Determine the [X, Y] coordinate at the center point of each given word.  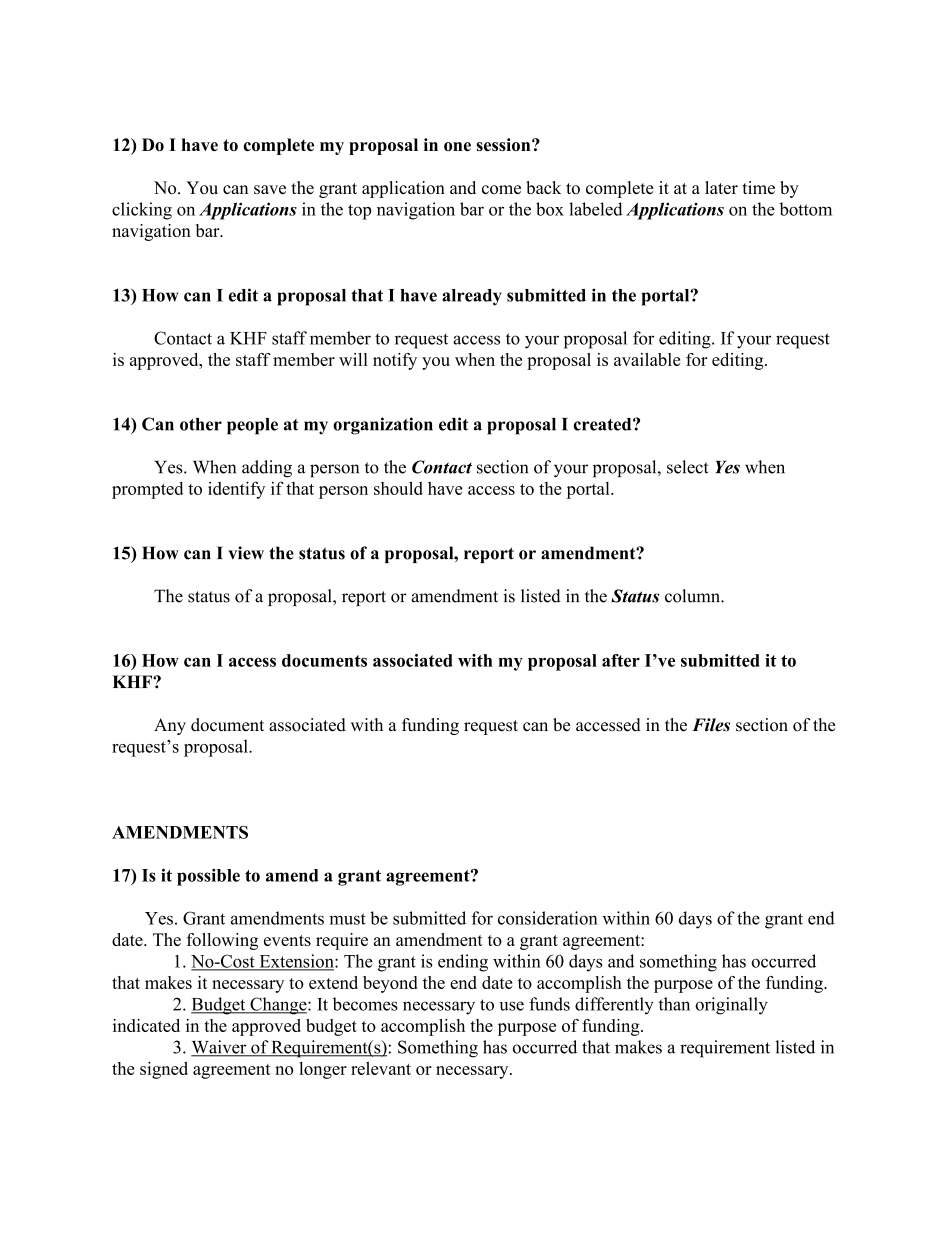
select [687, 467]
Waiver [220, 1048]
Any [170, 726]
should [398, 488]
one [457, 146]
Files [711, 725]
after [621, 660]
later [721, 187]
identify [236, 490]
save [270, 189]
